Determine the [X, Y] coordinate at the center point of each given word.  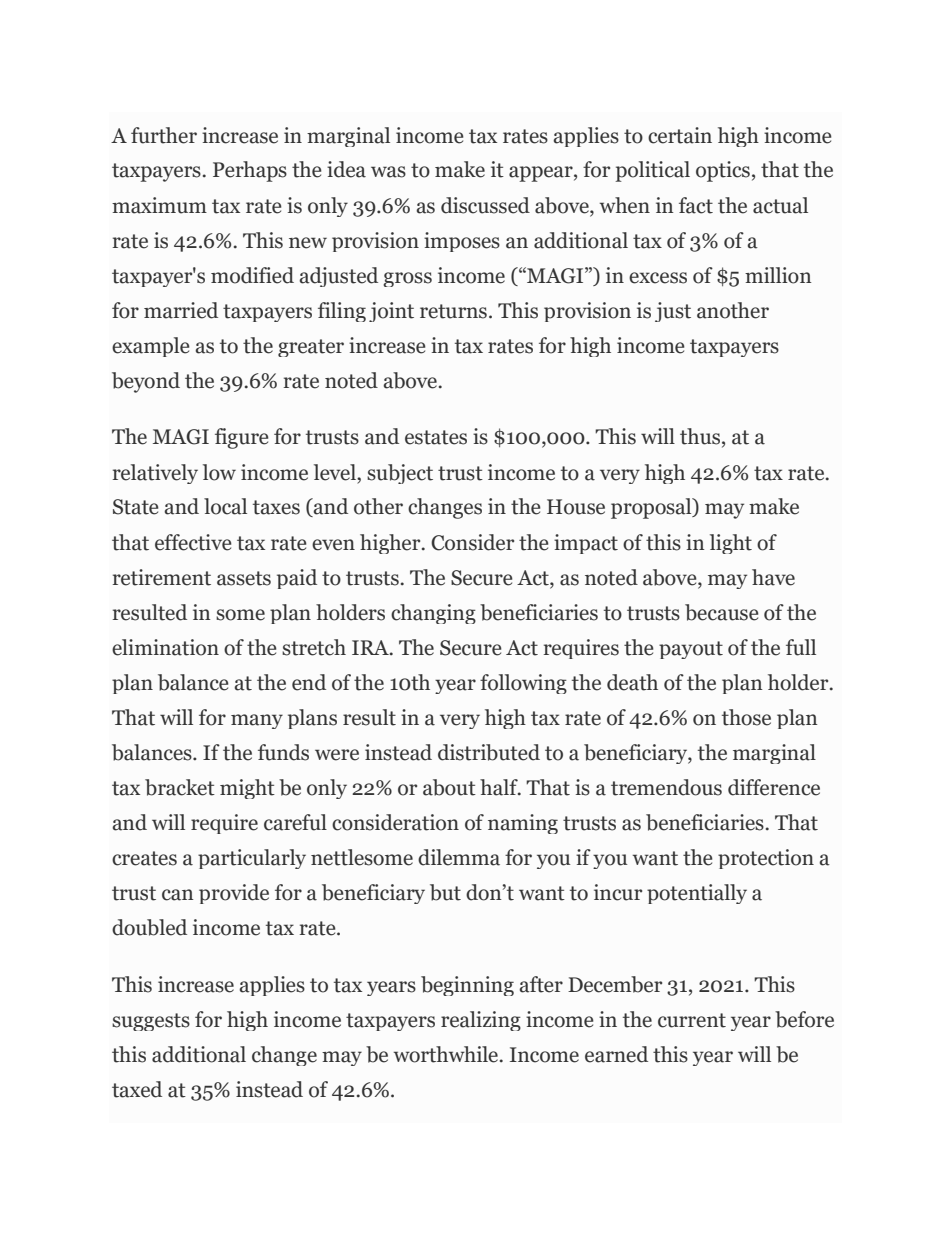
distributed [489, 752]
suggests [151, 1022]
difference [774, 787]
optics [723, 171]
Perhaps [250, 171]
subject [400, 474]
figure [242, 438]
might [247, 789]
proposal [652, 508]
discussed [485, 205]
